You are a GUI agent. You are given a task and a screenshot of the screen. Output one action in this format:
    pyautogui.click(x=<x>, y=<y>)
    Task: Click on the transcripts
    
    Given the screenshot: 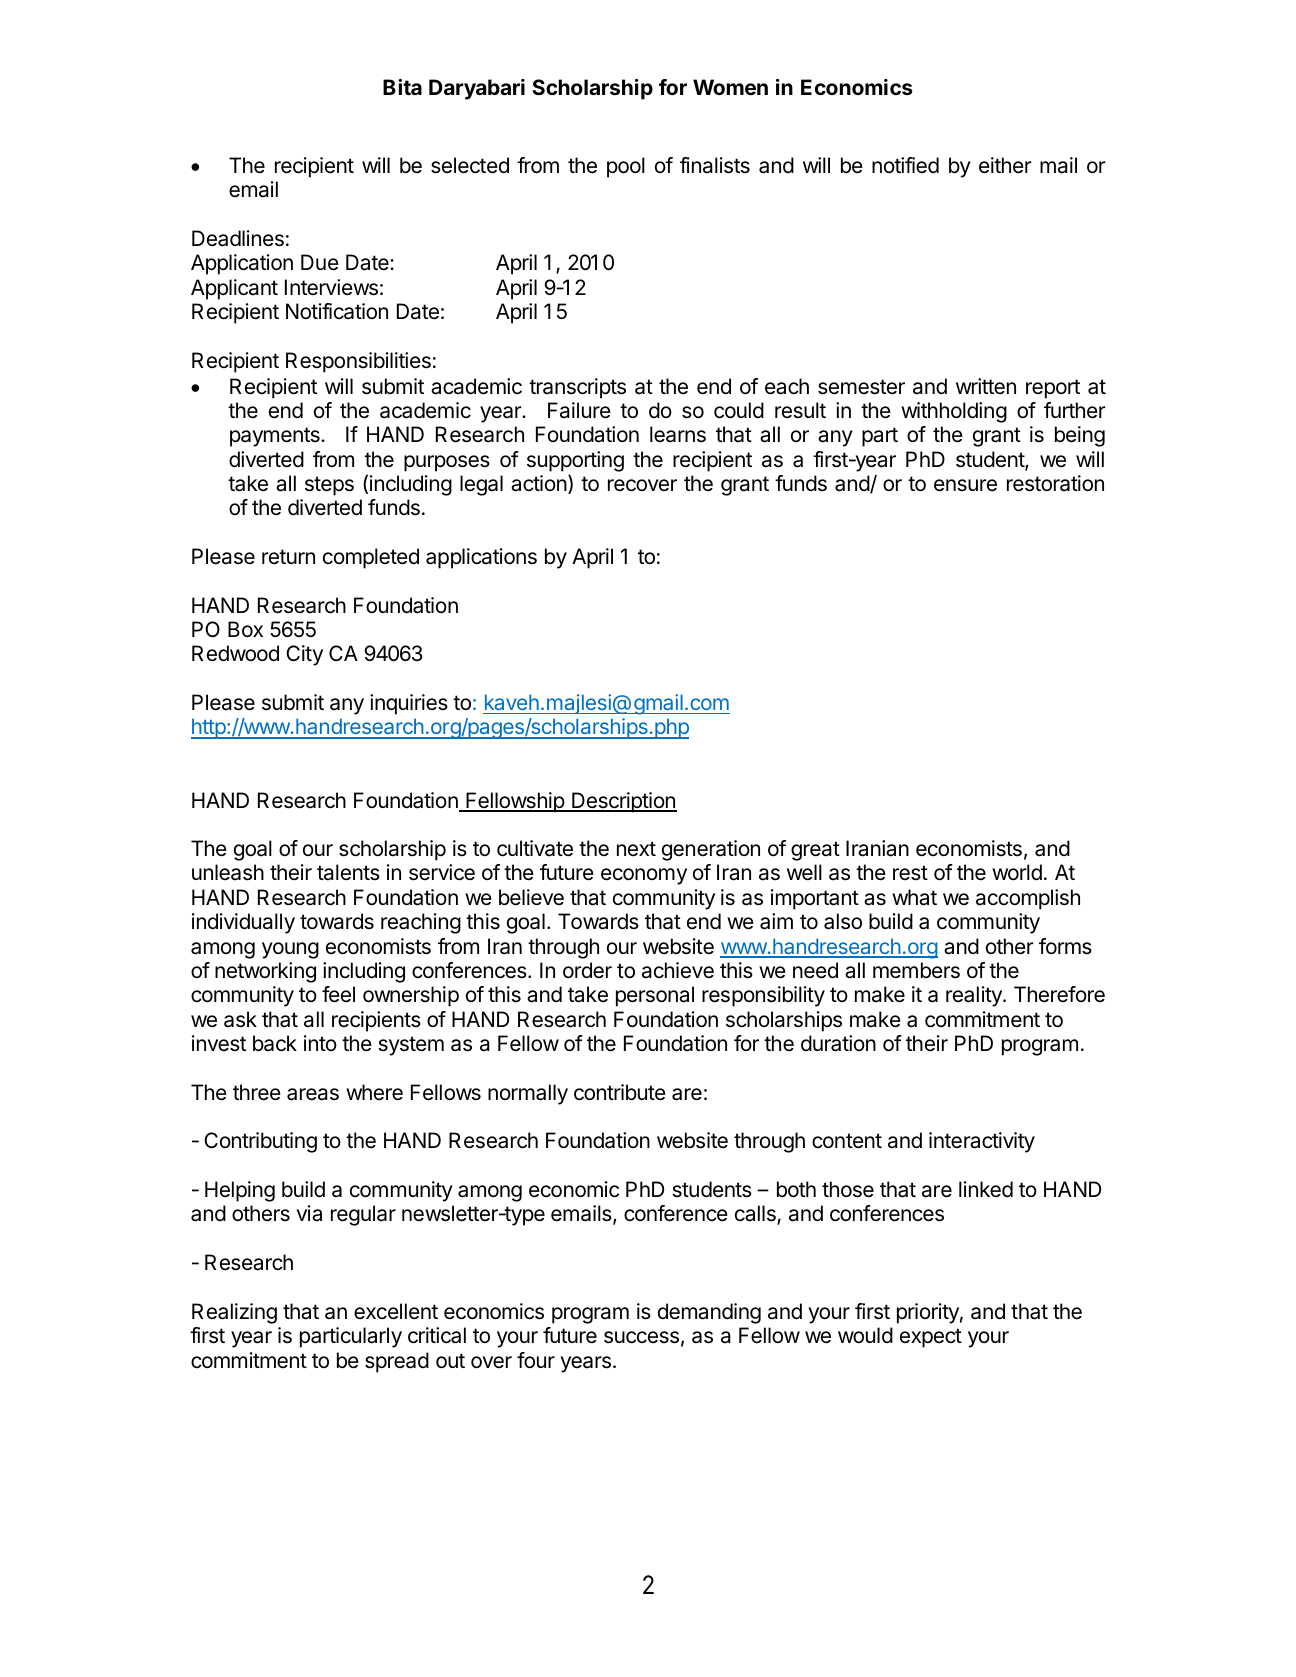 What is the action you would take?
    pyautogui.click(x=577, y=388)
